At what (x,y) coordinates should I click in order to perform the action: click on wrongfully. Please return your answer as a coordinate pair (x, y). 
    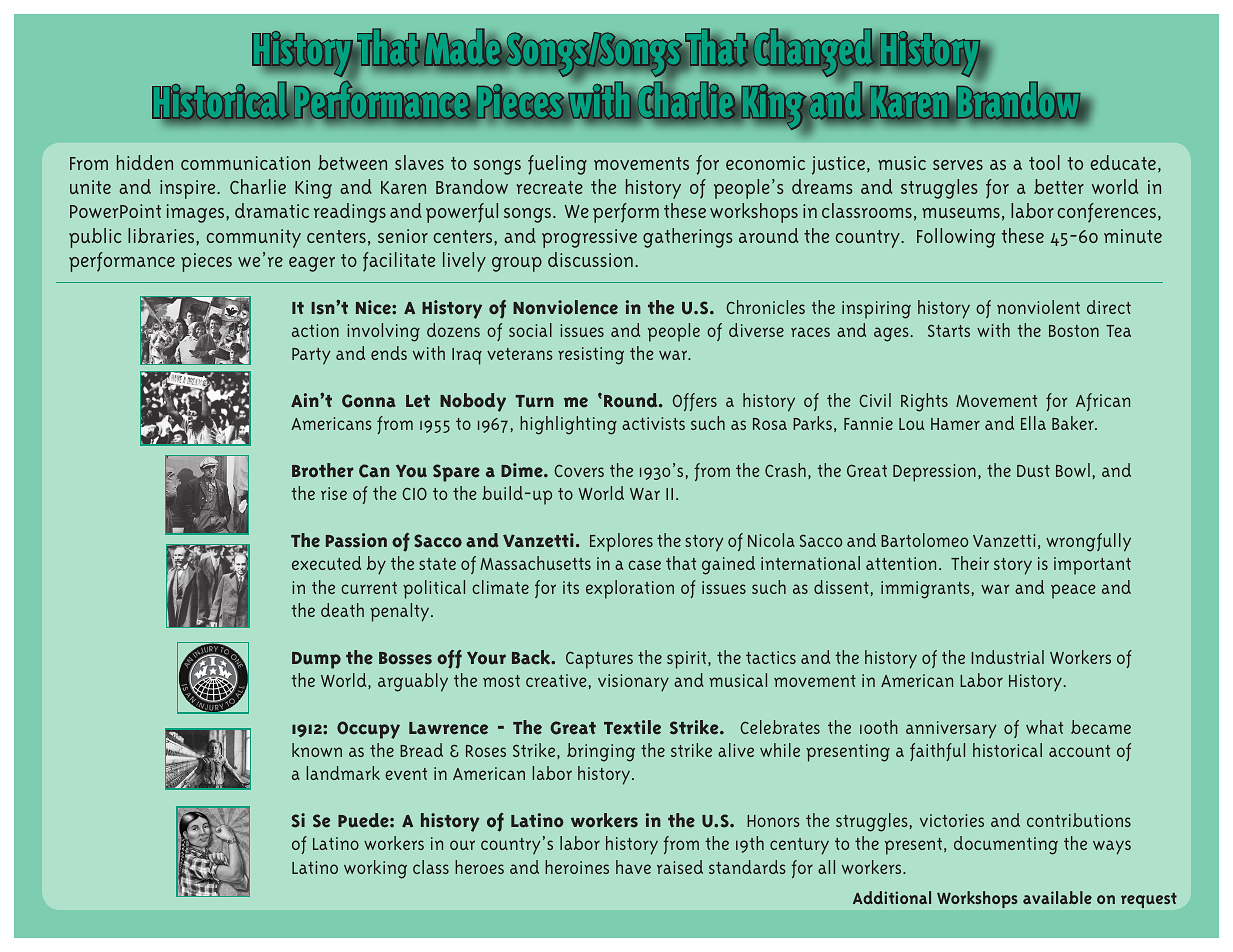
    Looking at the image, I should click on (1088, 542).
